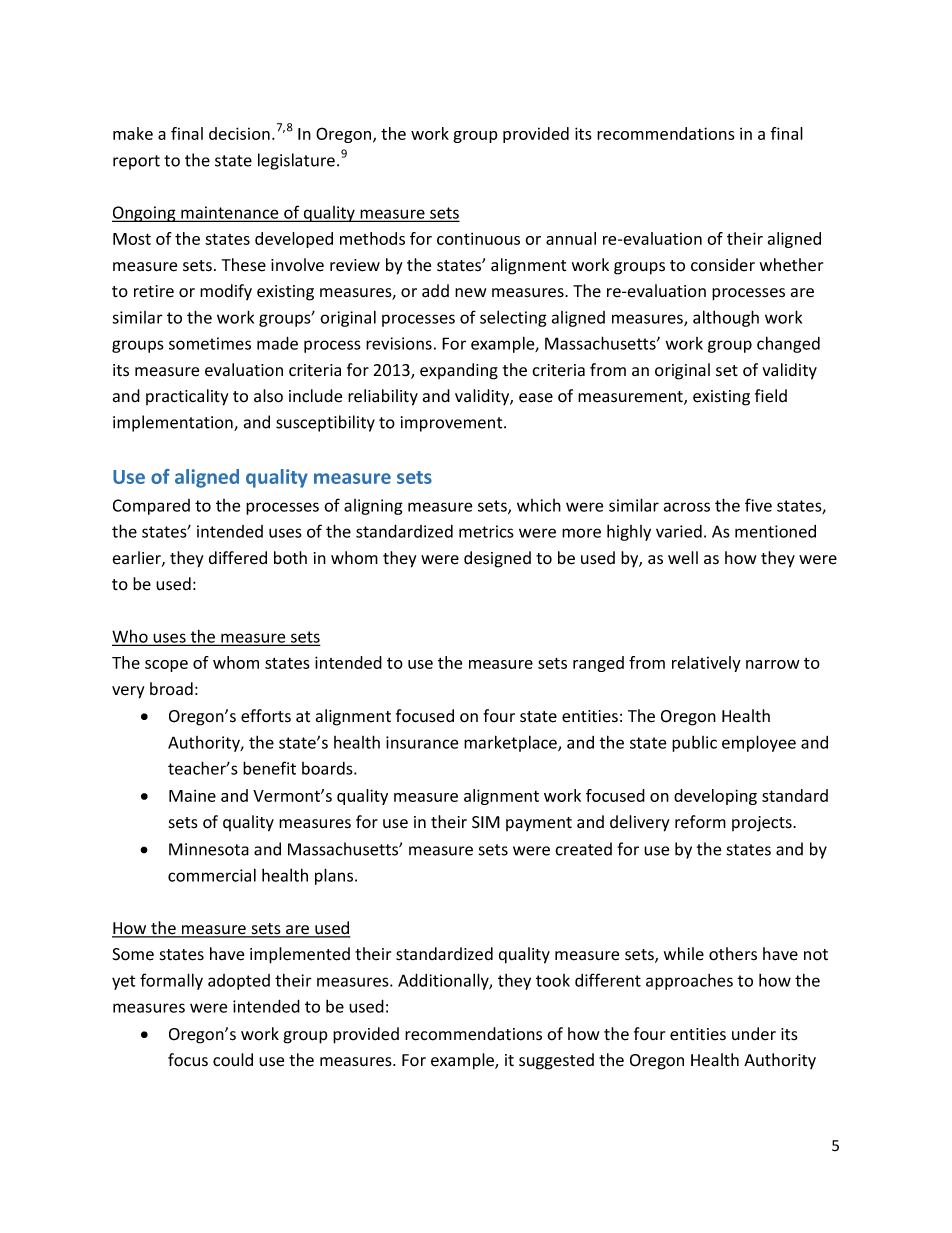  Describe the element at coordinates (556, 1061) in the screenshot. I see `suggested` at that location.
